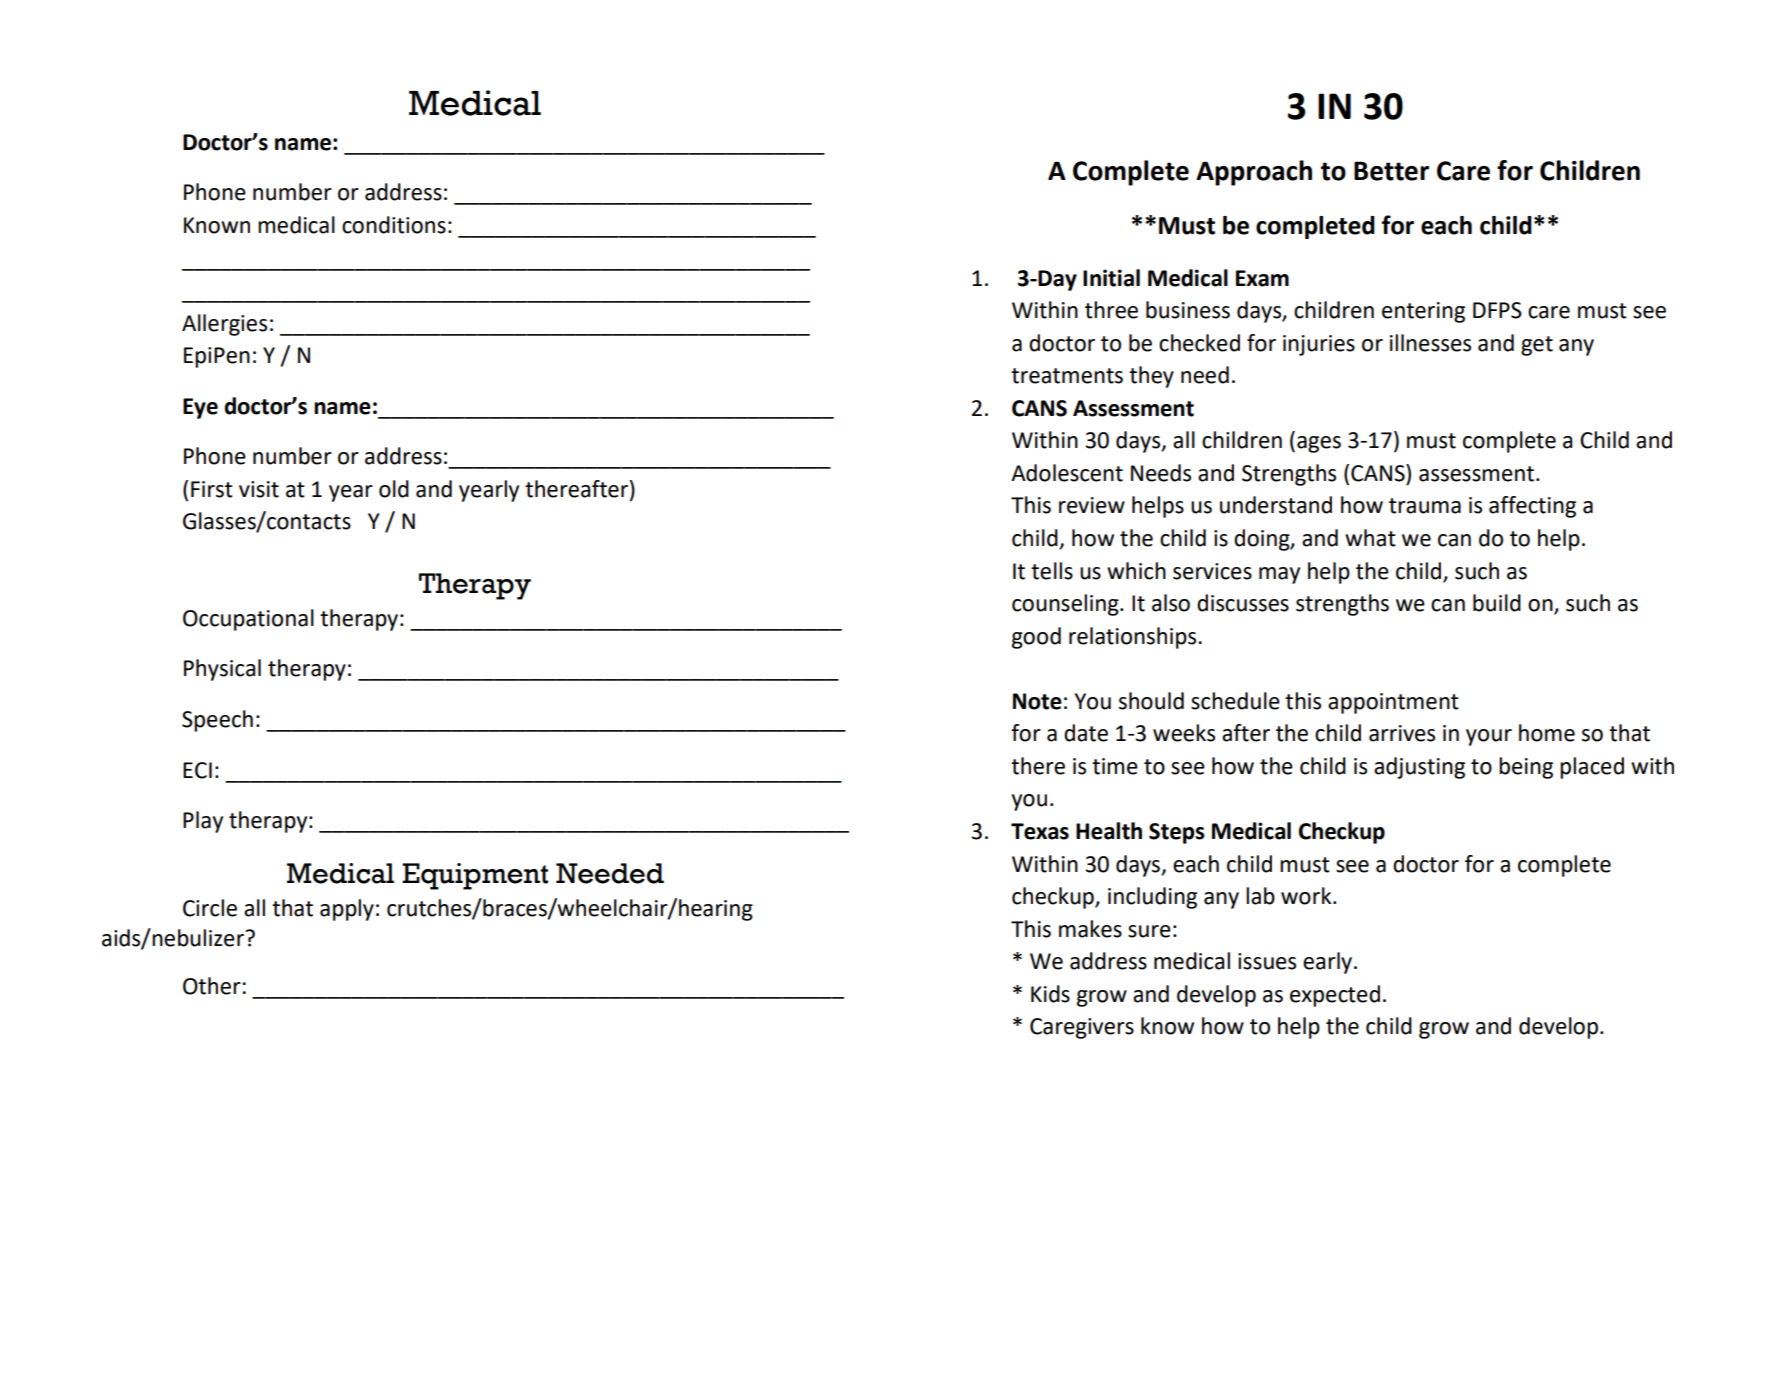 The height and width of the document is (1375, 1780). Describe the element at coordinates (1391, 171) in the document. I see `Better` at that location.
